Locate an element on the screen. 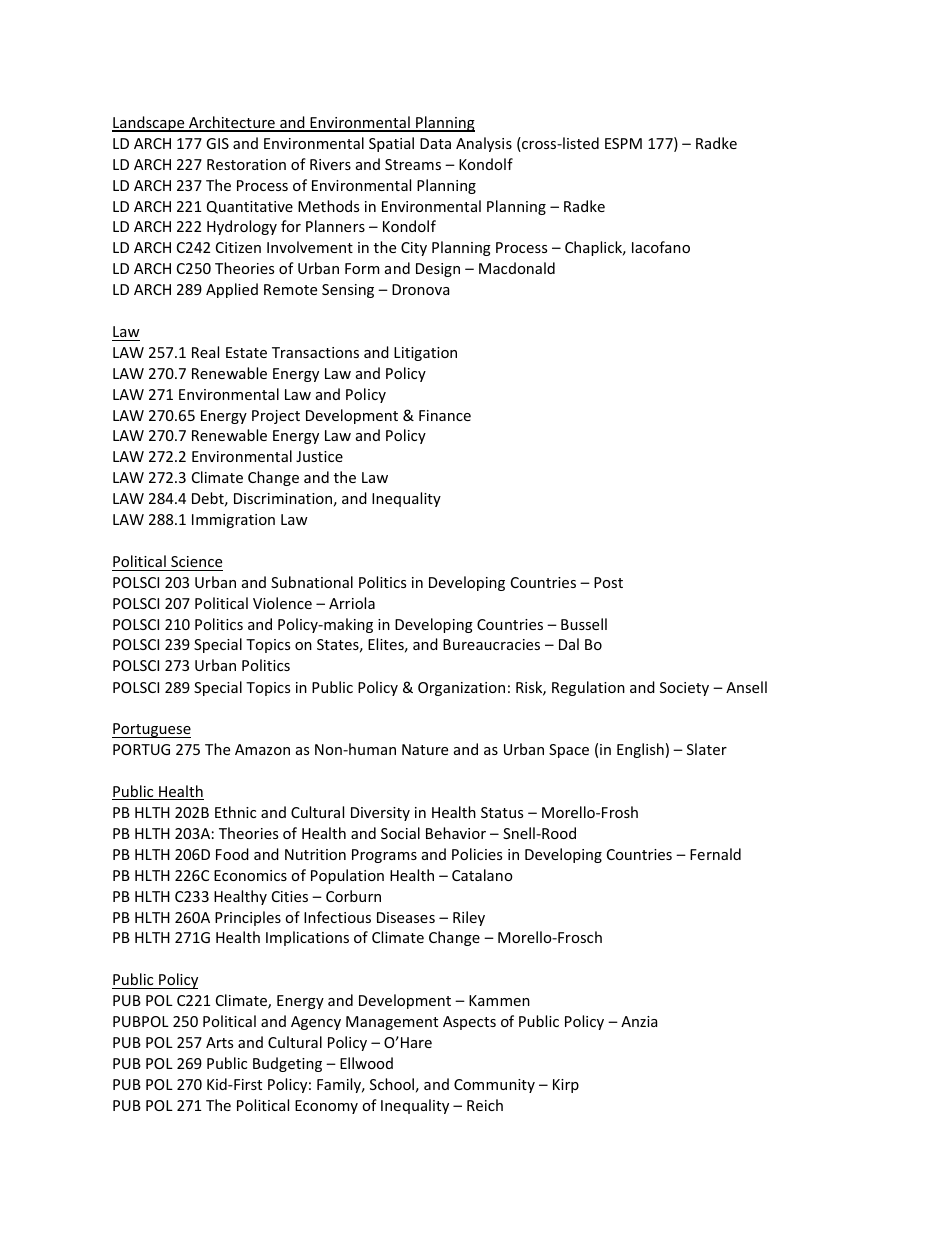 The height and width of the screenshot is (1233, 952). Litigation is located at coordinates (425, 354).
